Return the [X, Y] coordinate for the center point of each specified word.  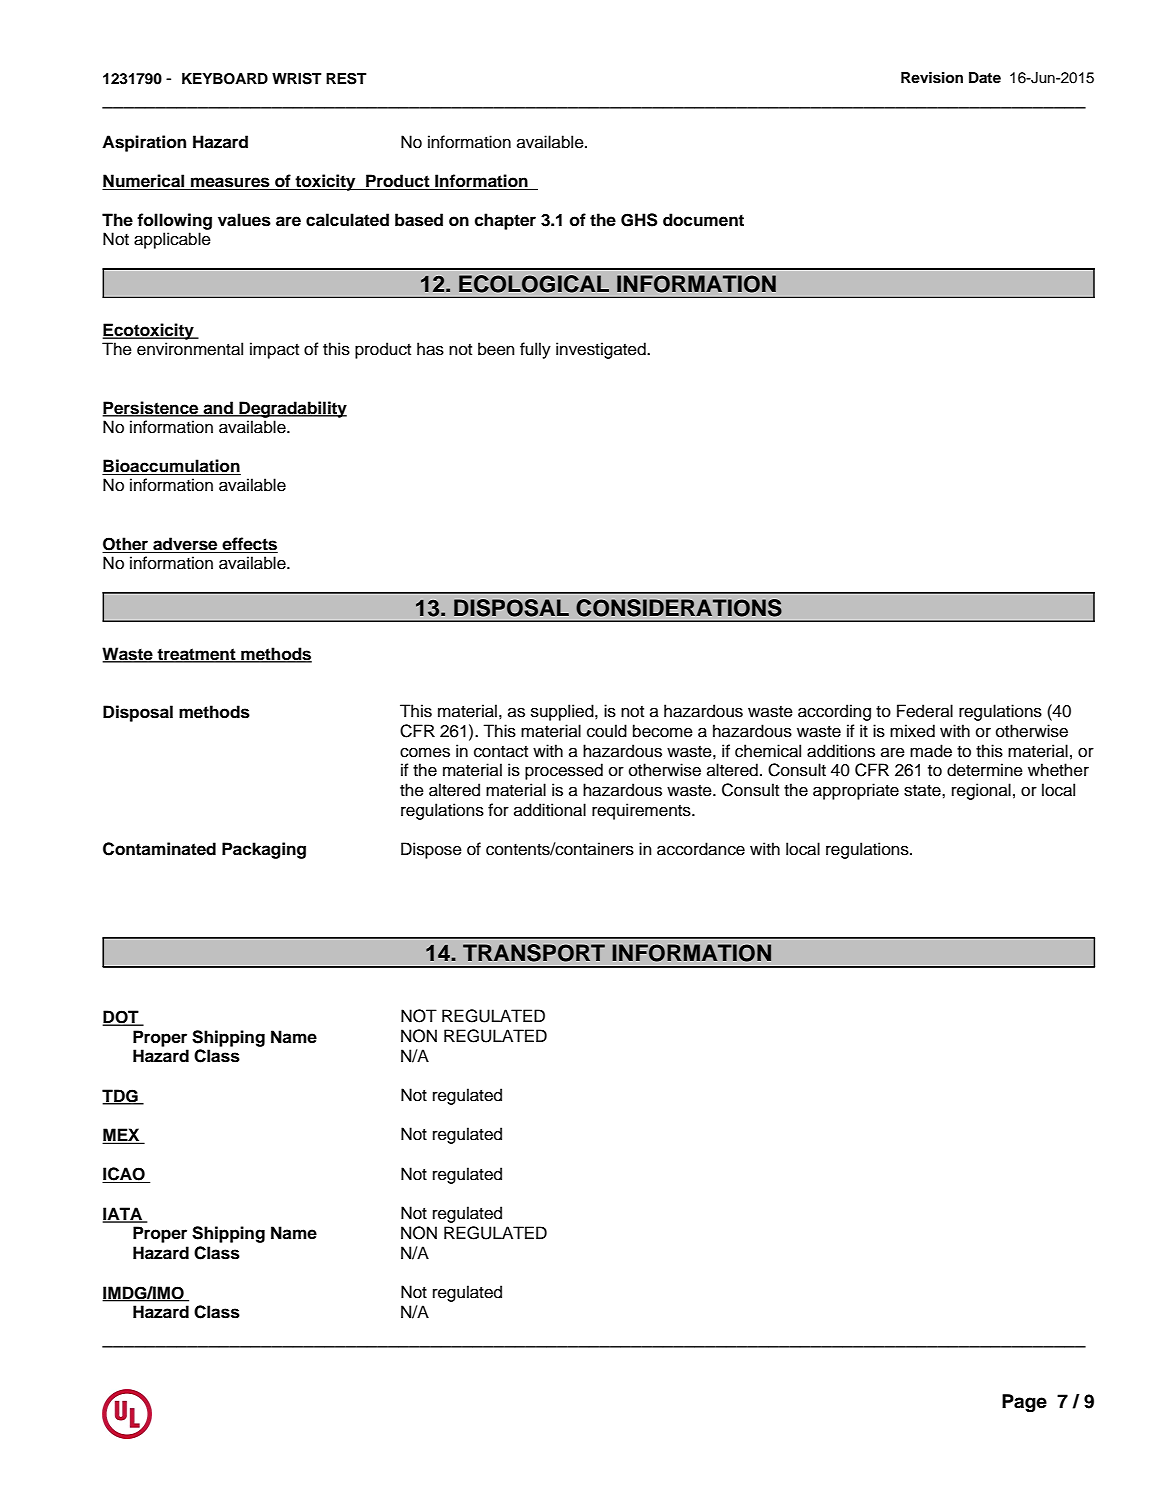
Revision [932, 78]
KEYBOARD [225, 79]
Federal [925, 711]
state [923, 791]
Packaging [264, 850]
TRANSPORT [534, 953]
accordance [701, 849]
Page [1024, 1403]
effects [249, 545]
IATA [124, 1214]
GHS [639, 220]
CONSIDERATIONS [679, 608]
